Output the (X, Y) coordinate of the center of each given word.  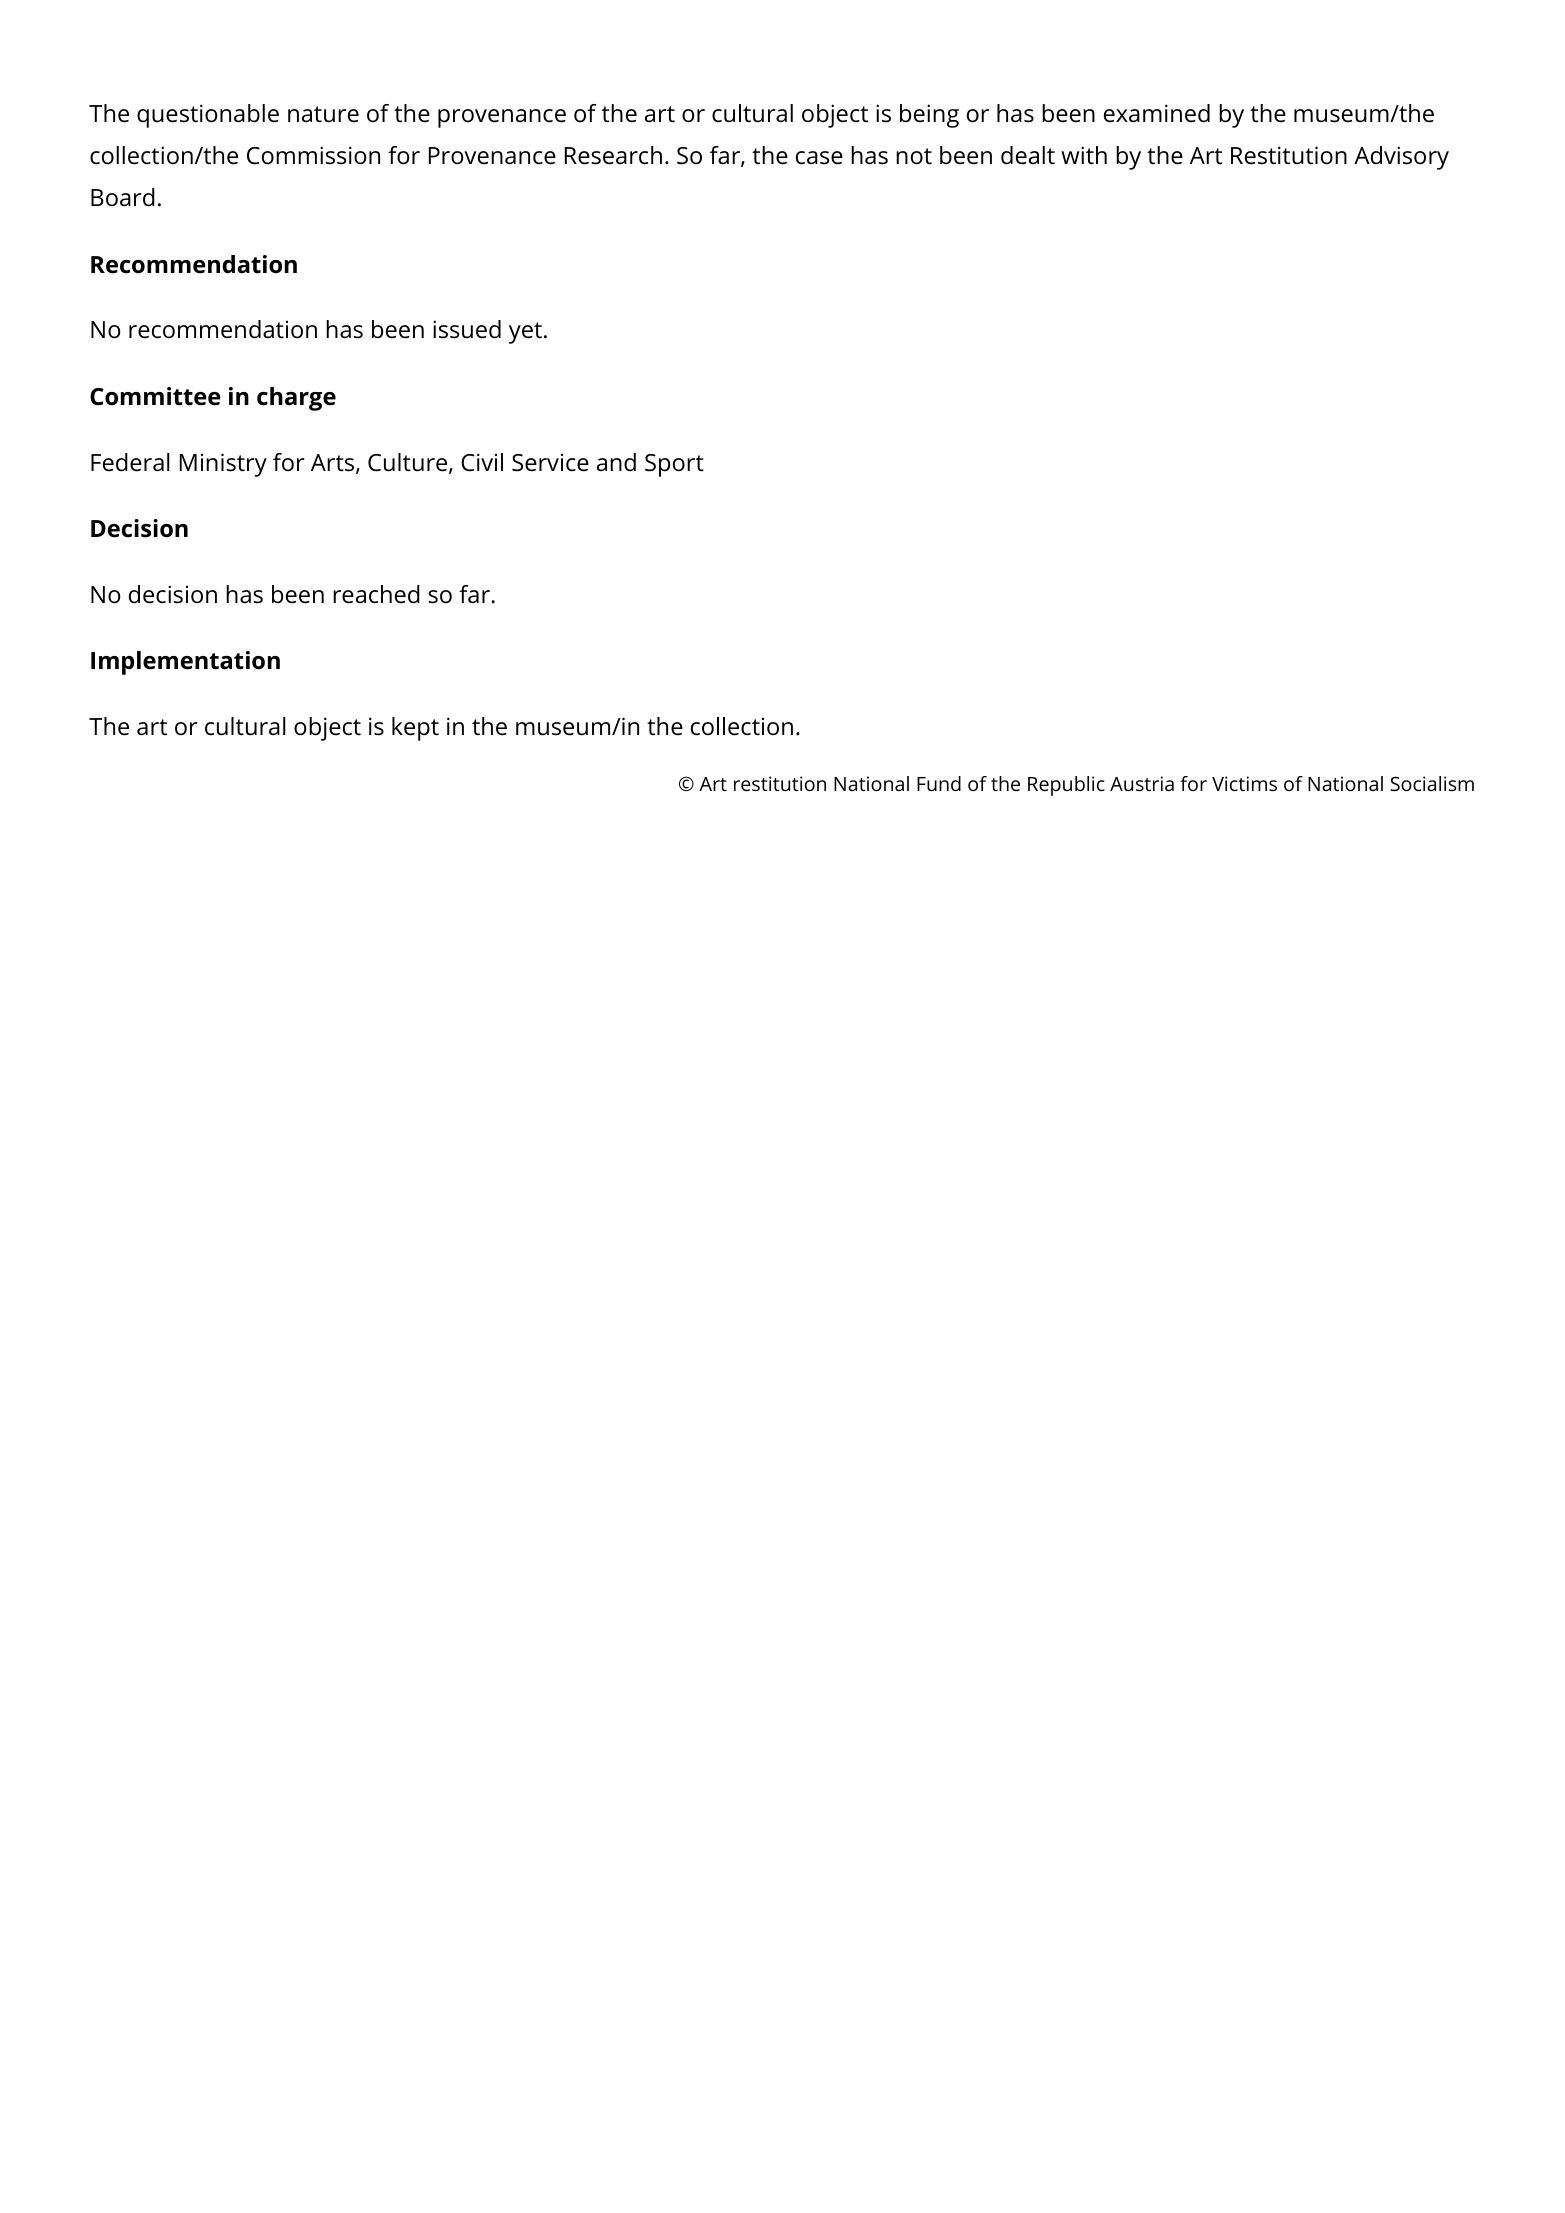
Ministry (223, 465)
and (616, 462)
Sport (674, 465)
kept (415, 729)
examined (1157, 113)
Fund (939, 783)
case (819, 158)
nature (323, 114)
